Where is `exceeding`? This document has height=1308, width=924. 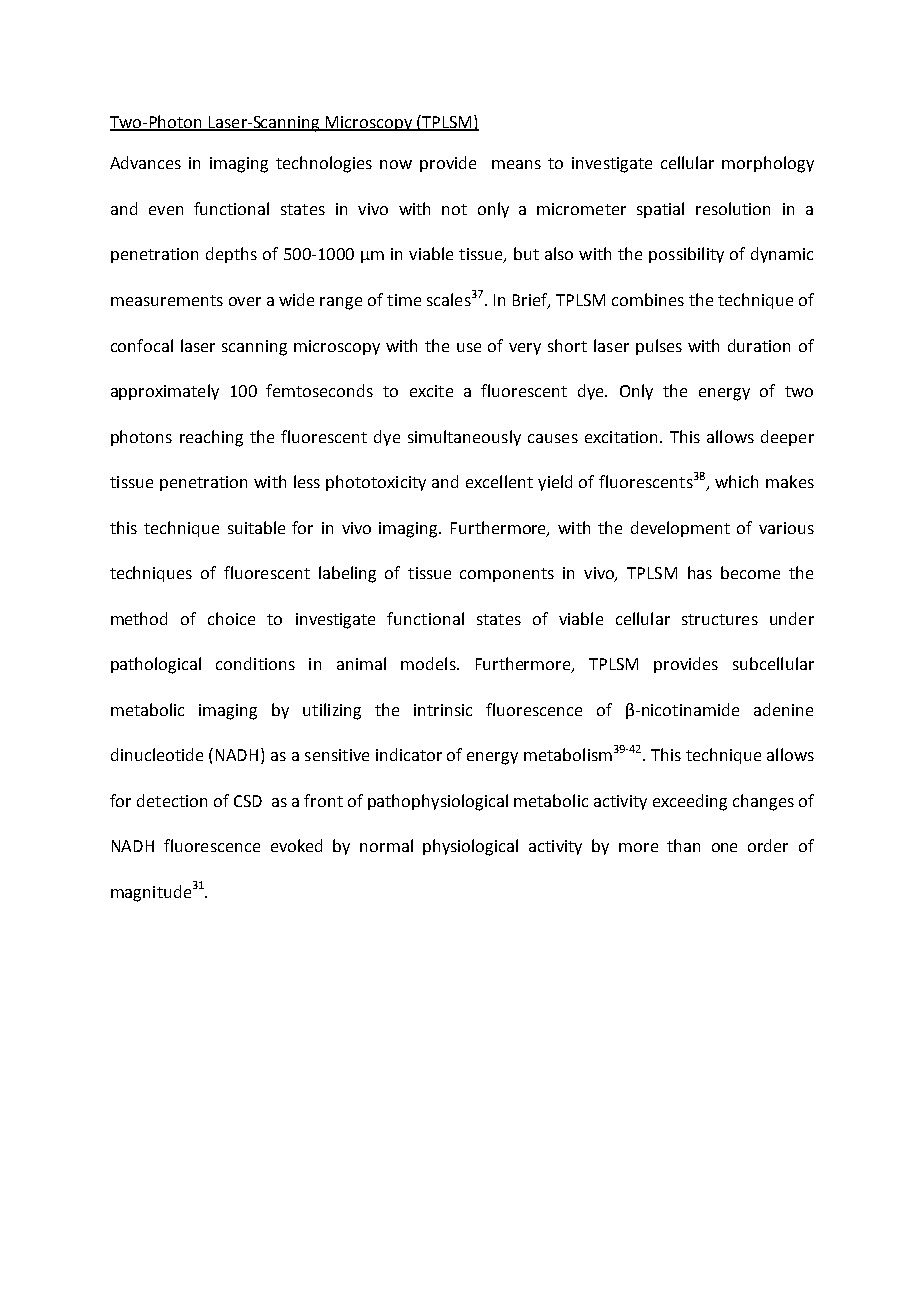
exceeding is located at coordinates (690, 802).
